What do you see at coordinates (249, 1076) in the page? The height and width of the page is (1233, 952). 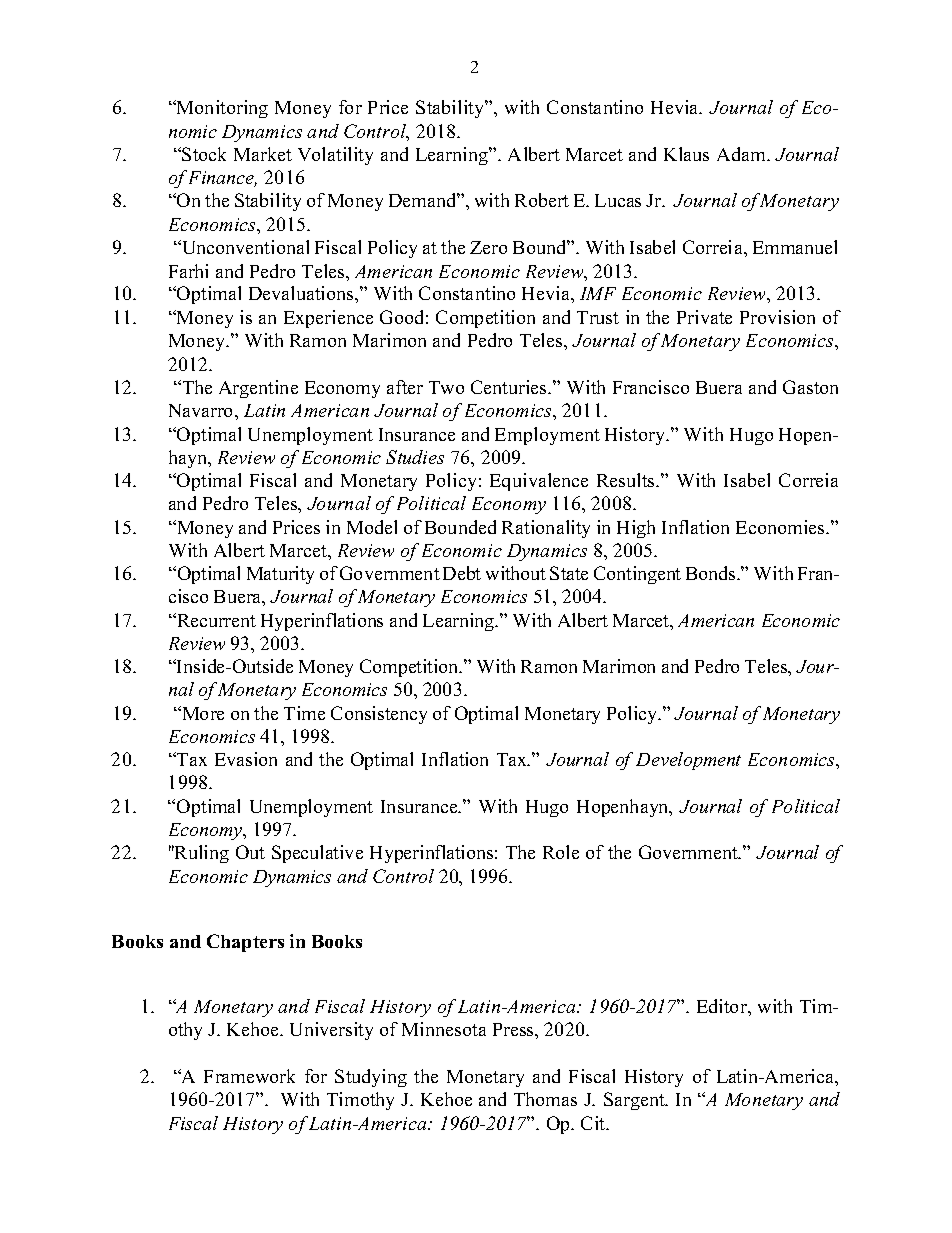 I see `Framework` at bounding box center [249, 1076].
